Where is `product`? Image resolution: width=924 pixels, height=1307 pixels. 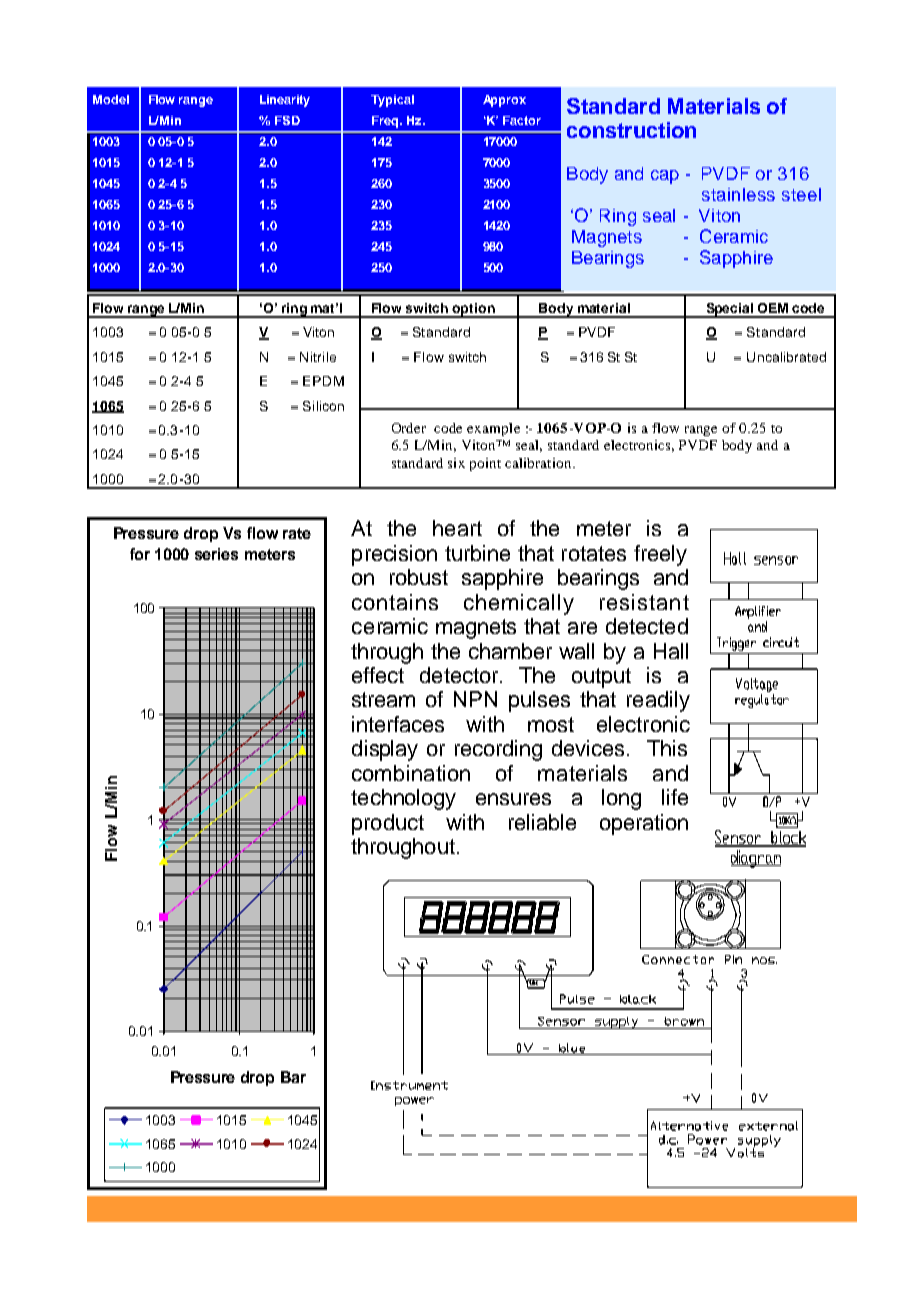
product is located at coordinates (388, 824).
